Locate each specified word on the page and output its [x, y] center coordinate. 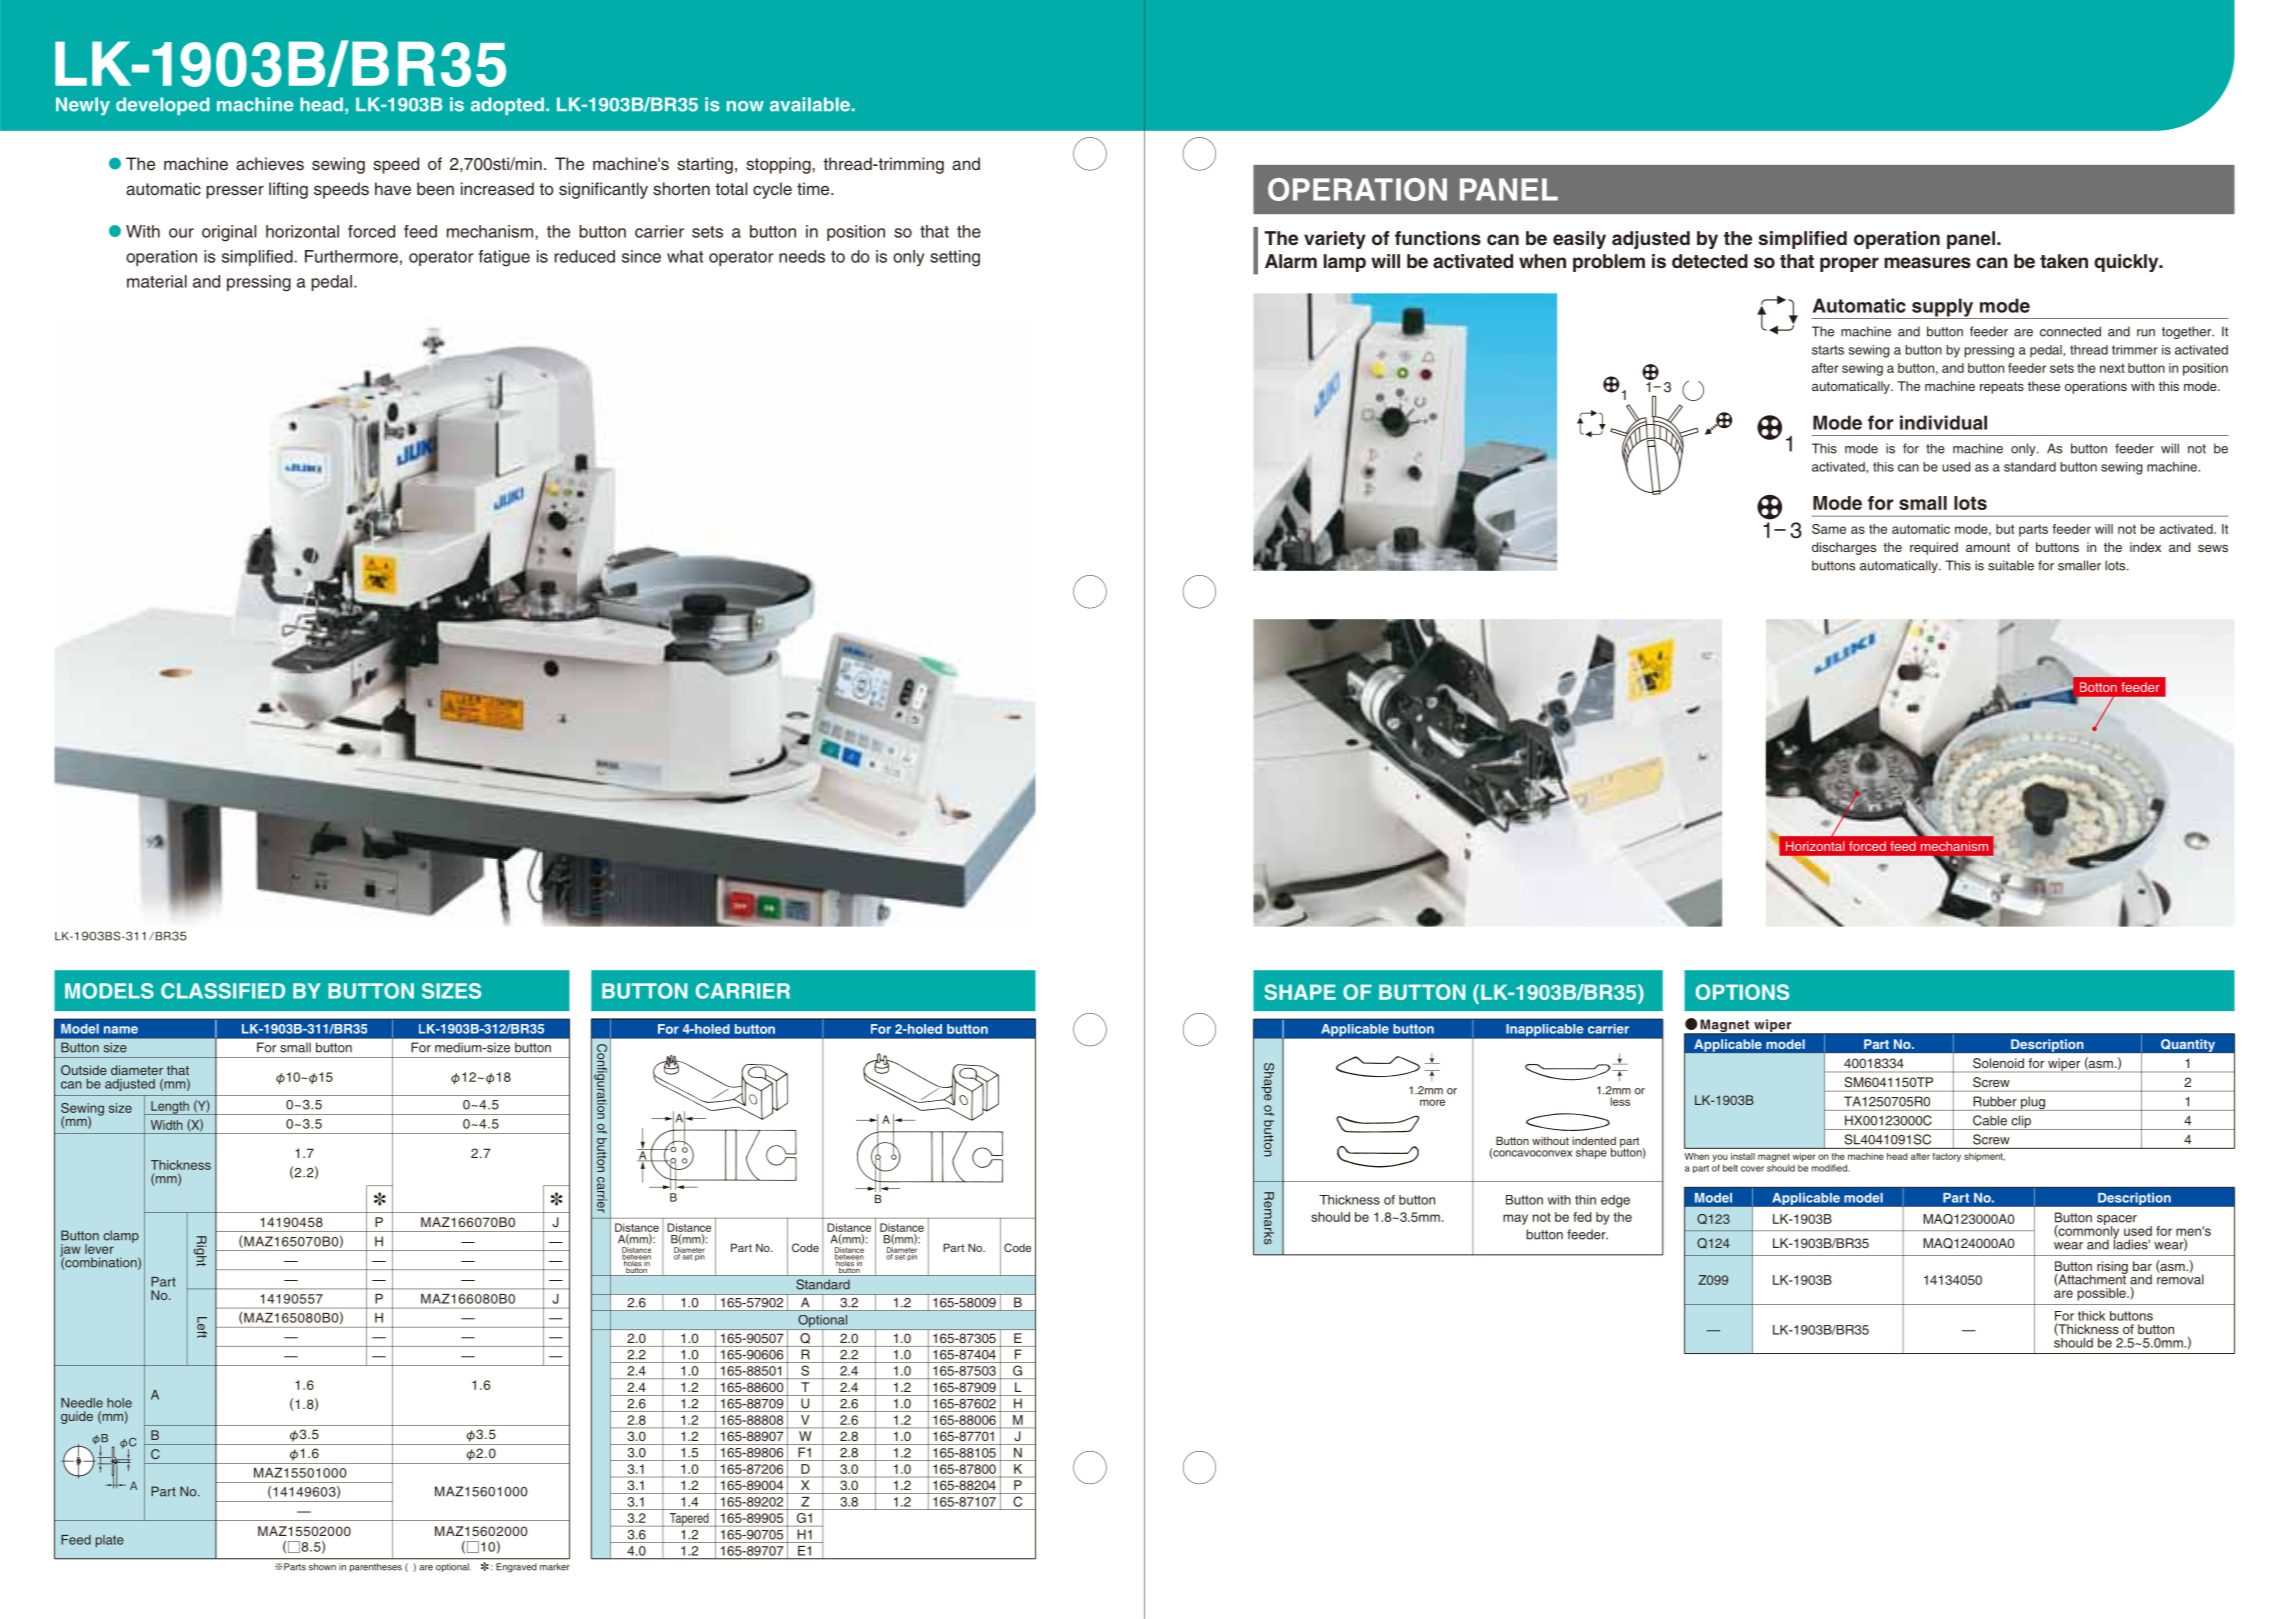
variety [1335, 240]
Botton [2098, 687]
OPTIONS [1742, 992]
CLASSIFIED [223, 991]
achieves [270, 164]
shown [322, 1567]
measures [1927, 263]
